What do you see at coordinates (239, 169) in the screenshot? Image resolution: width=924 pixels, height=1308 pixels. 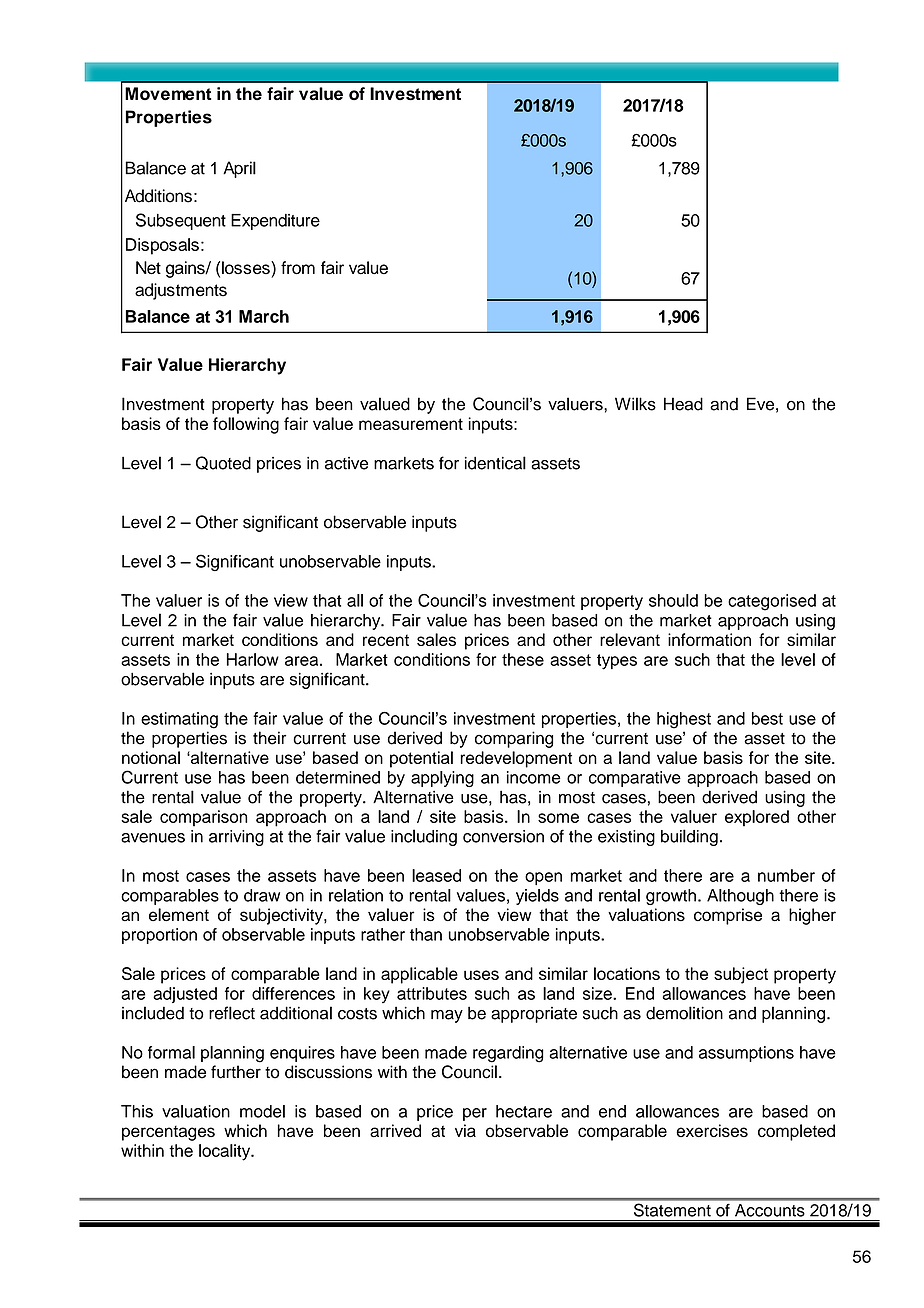 I see `April` at bounding box center [239, 169].
